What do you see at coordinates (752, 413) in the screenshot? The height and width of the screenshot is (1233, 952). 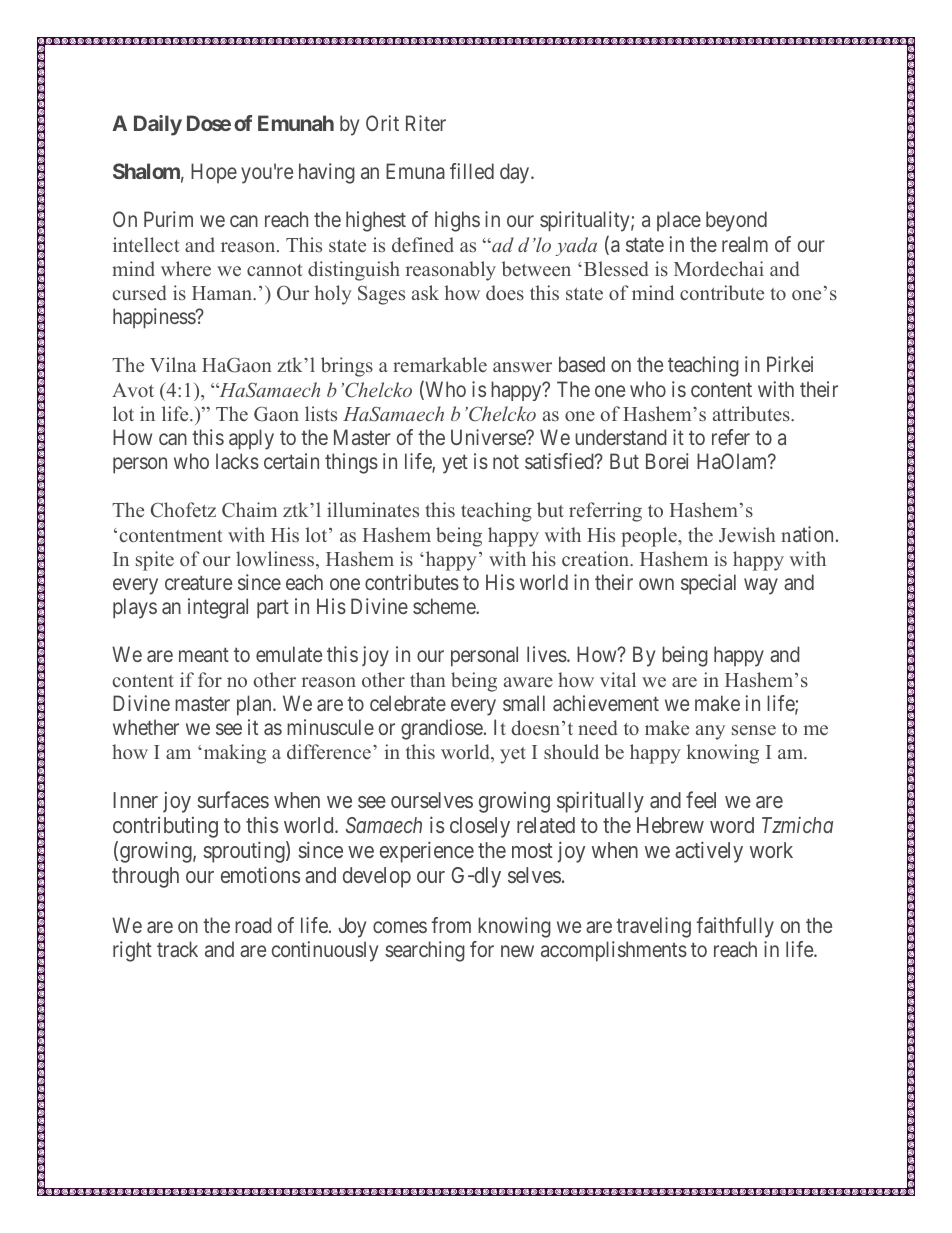 I see `attributes` at bounding box center [752, 413].
